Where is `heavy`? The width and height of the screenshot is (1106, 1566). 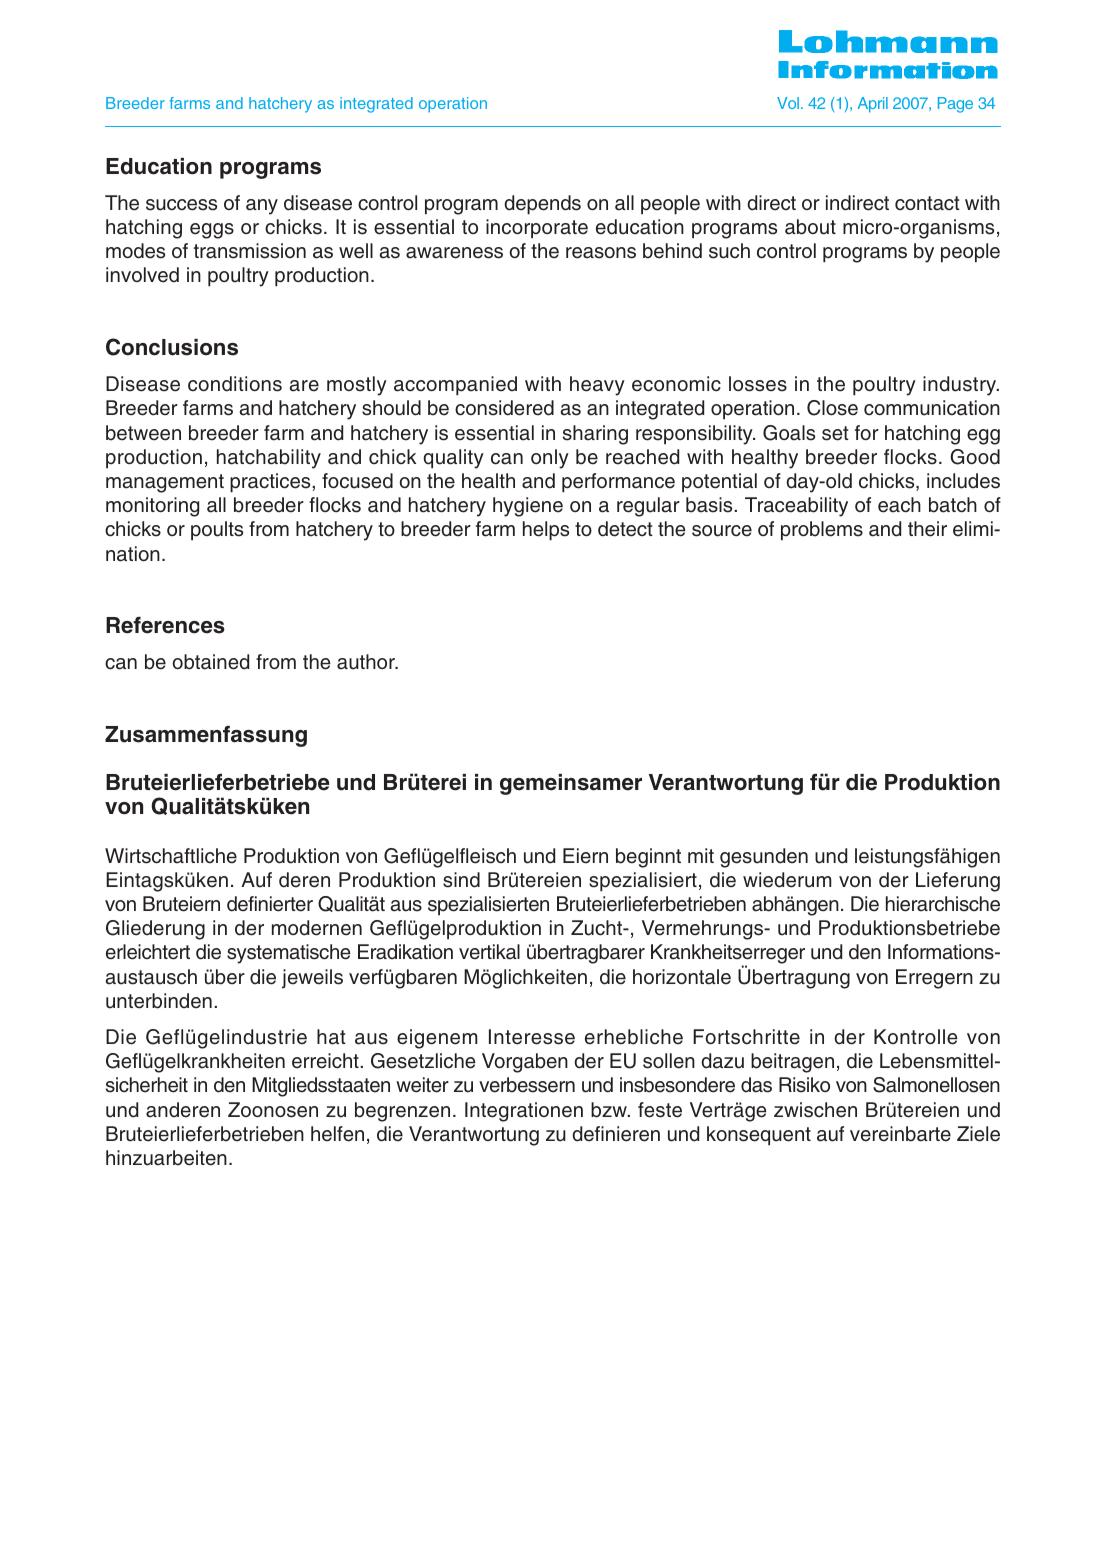
heavy is located at coordinates (597, 386).
